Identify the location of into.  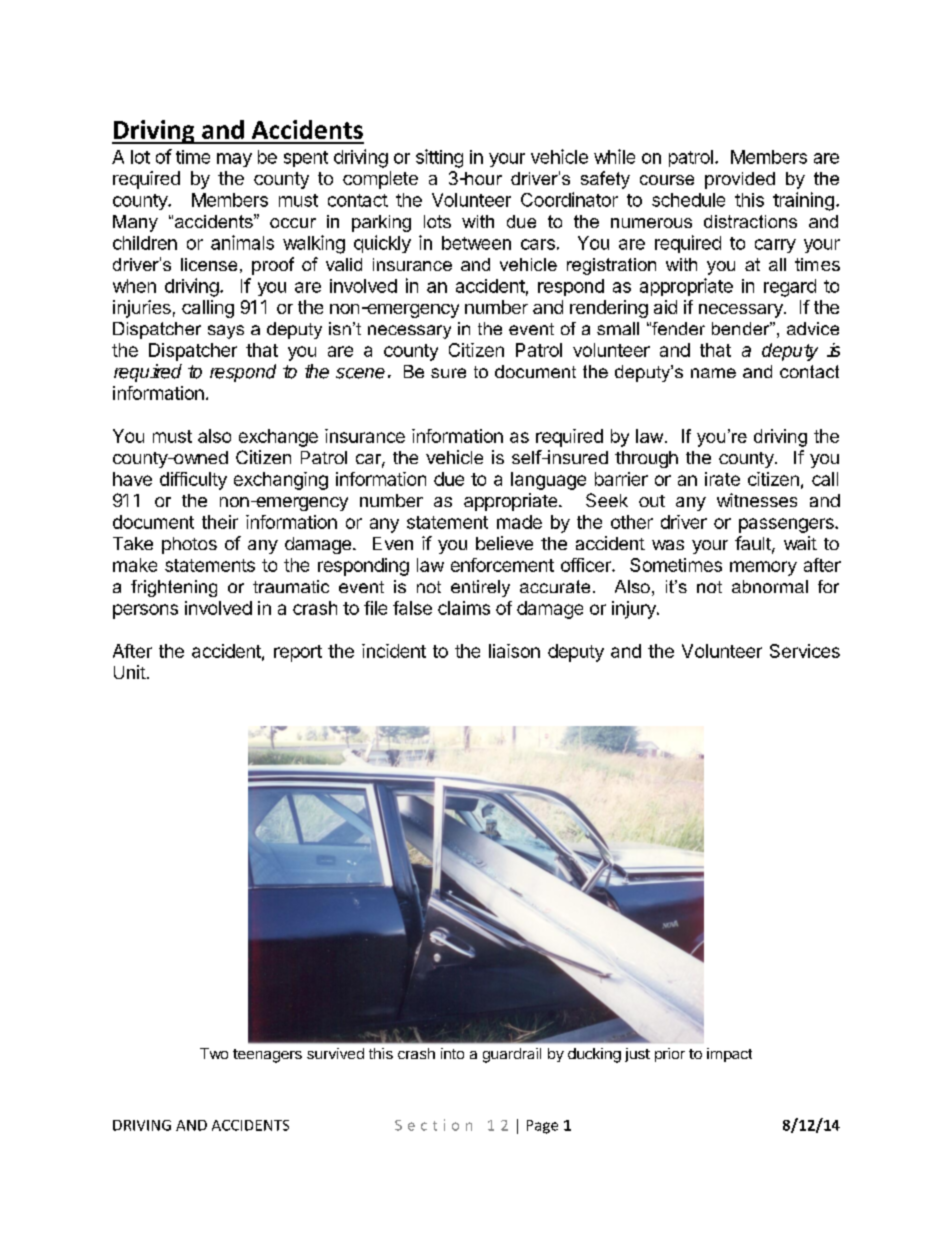
(452, 1053).
